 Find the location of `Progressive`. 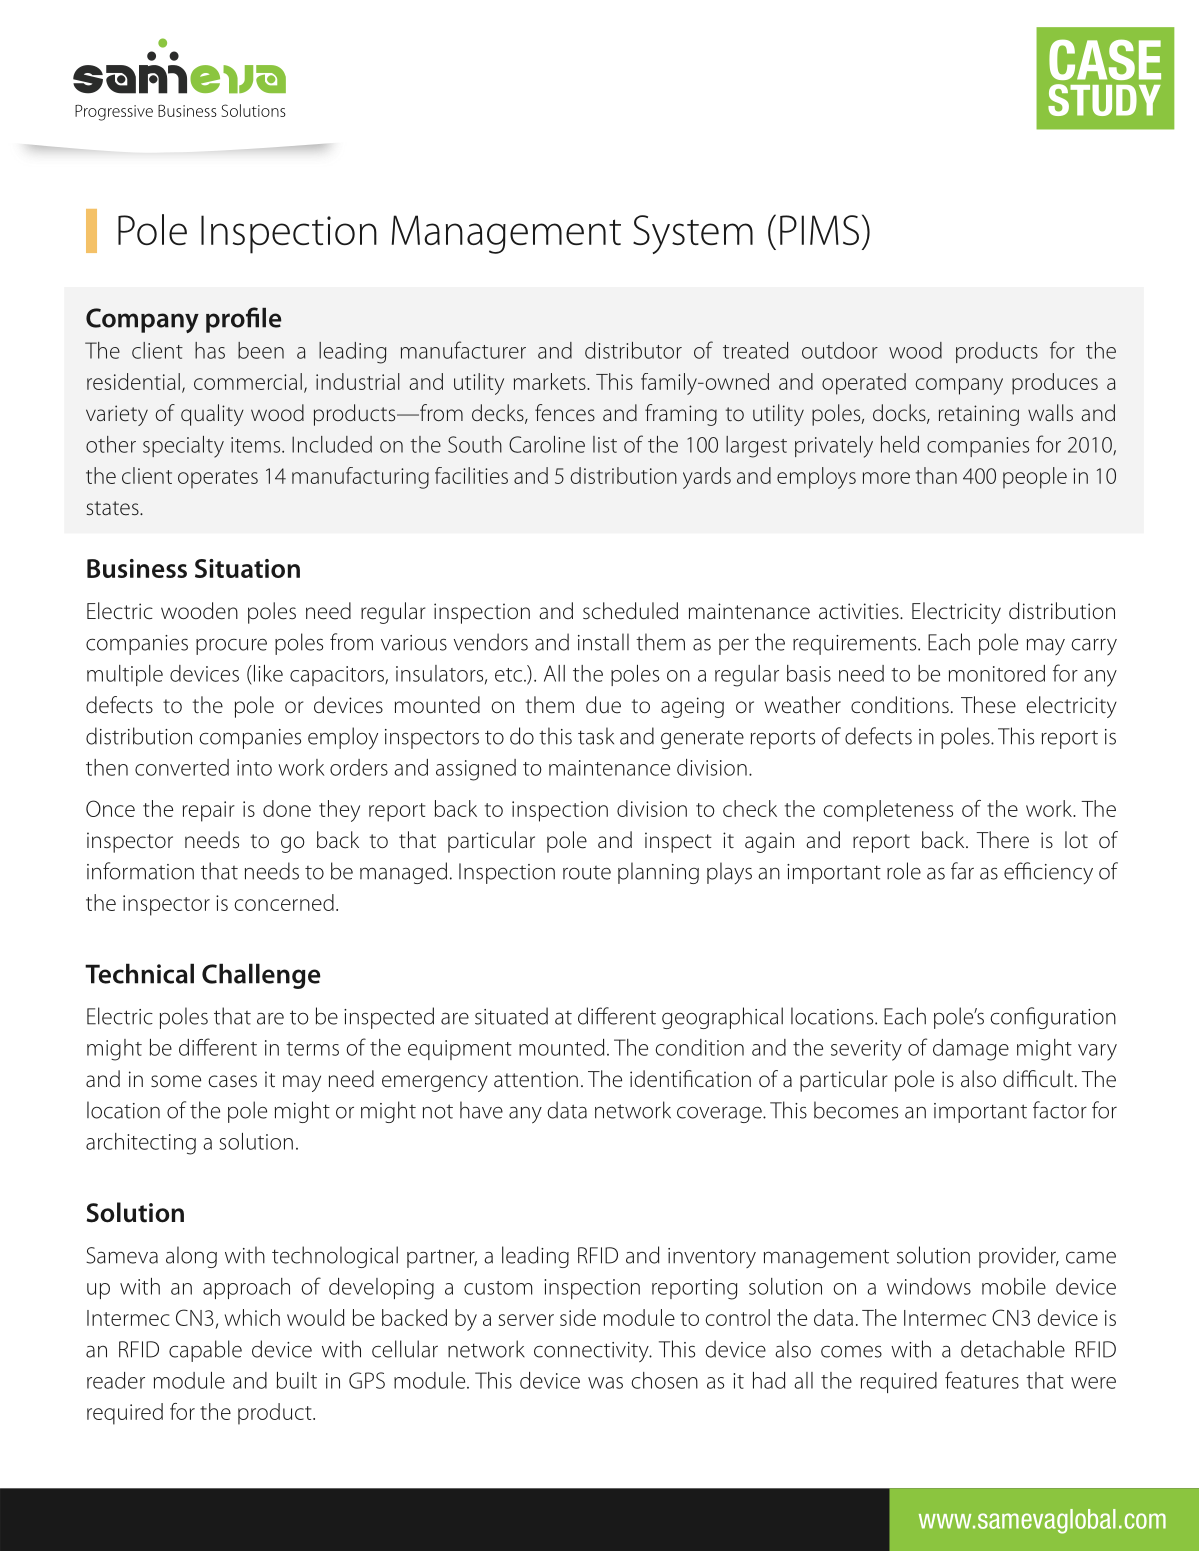

Progressive is located at coordinates (114, 113).
